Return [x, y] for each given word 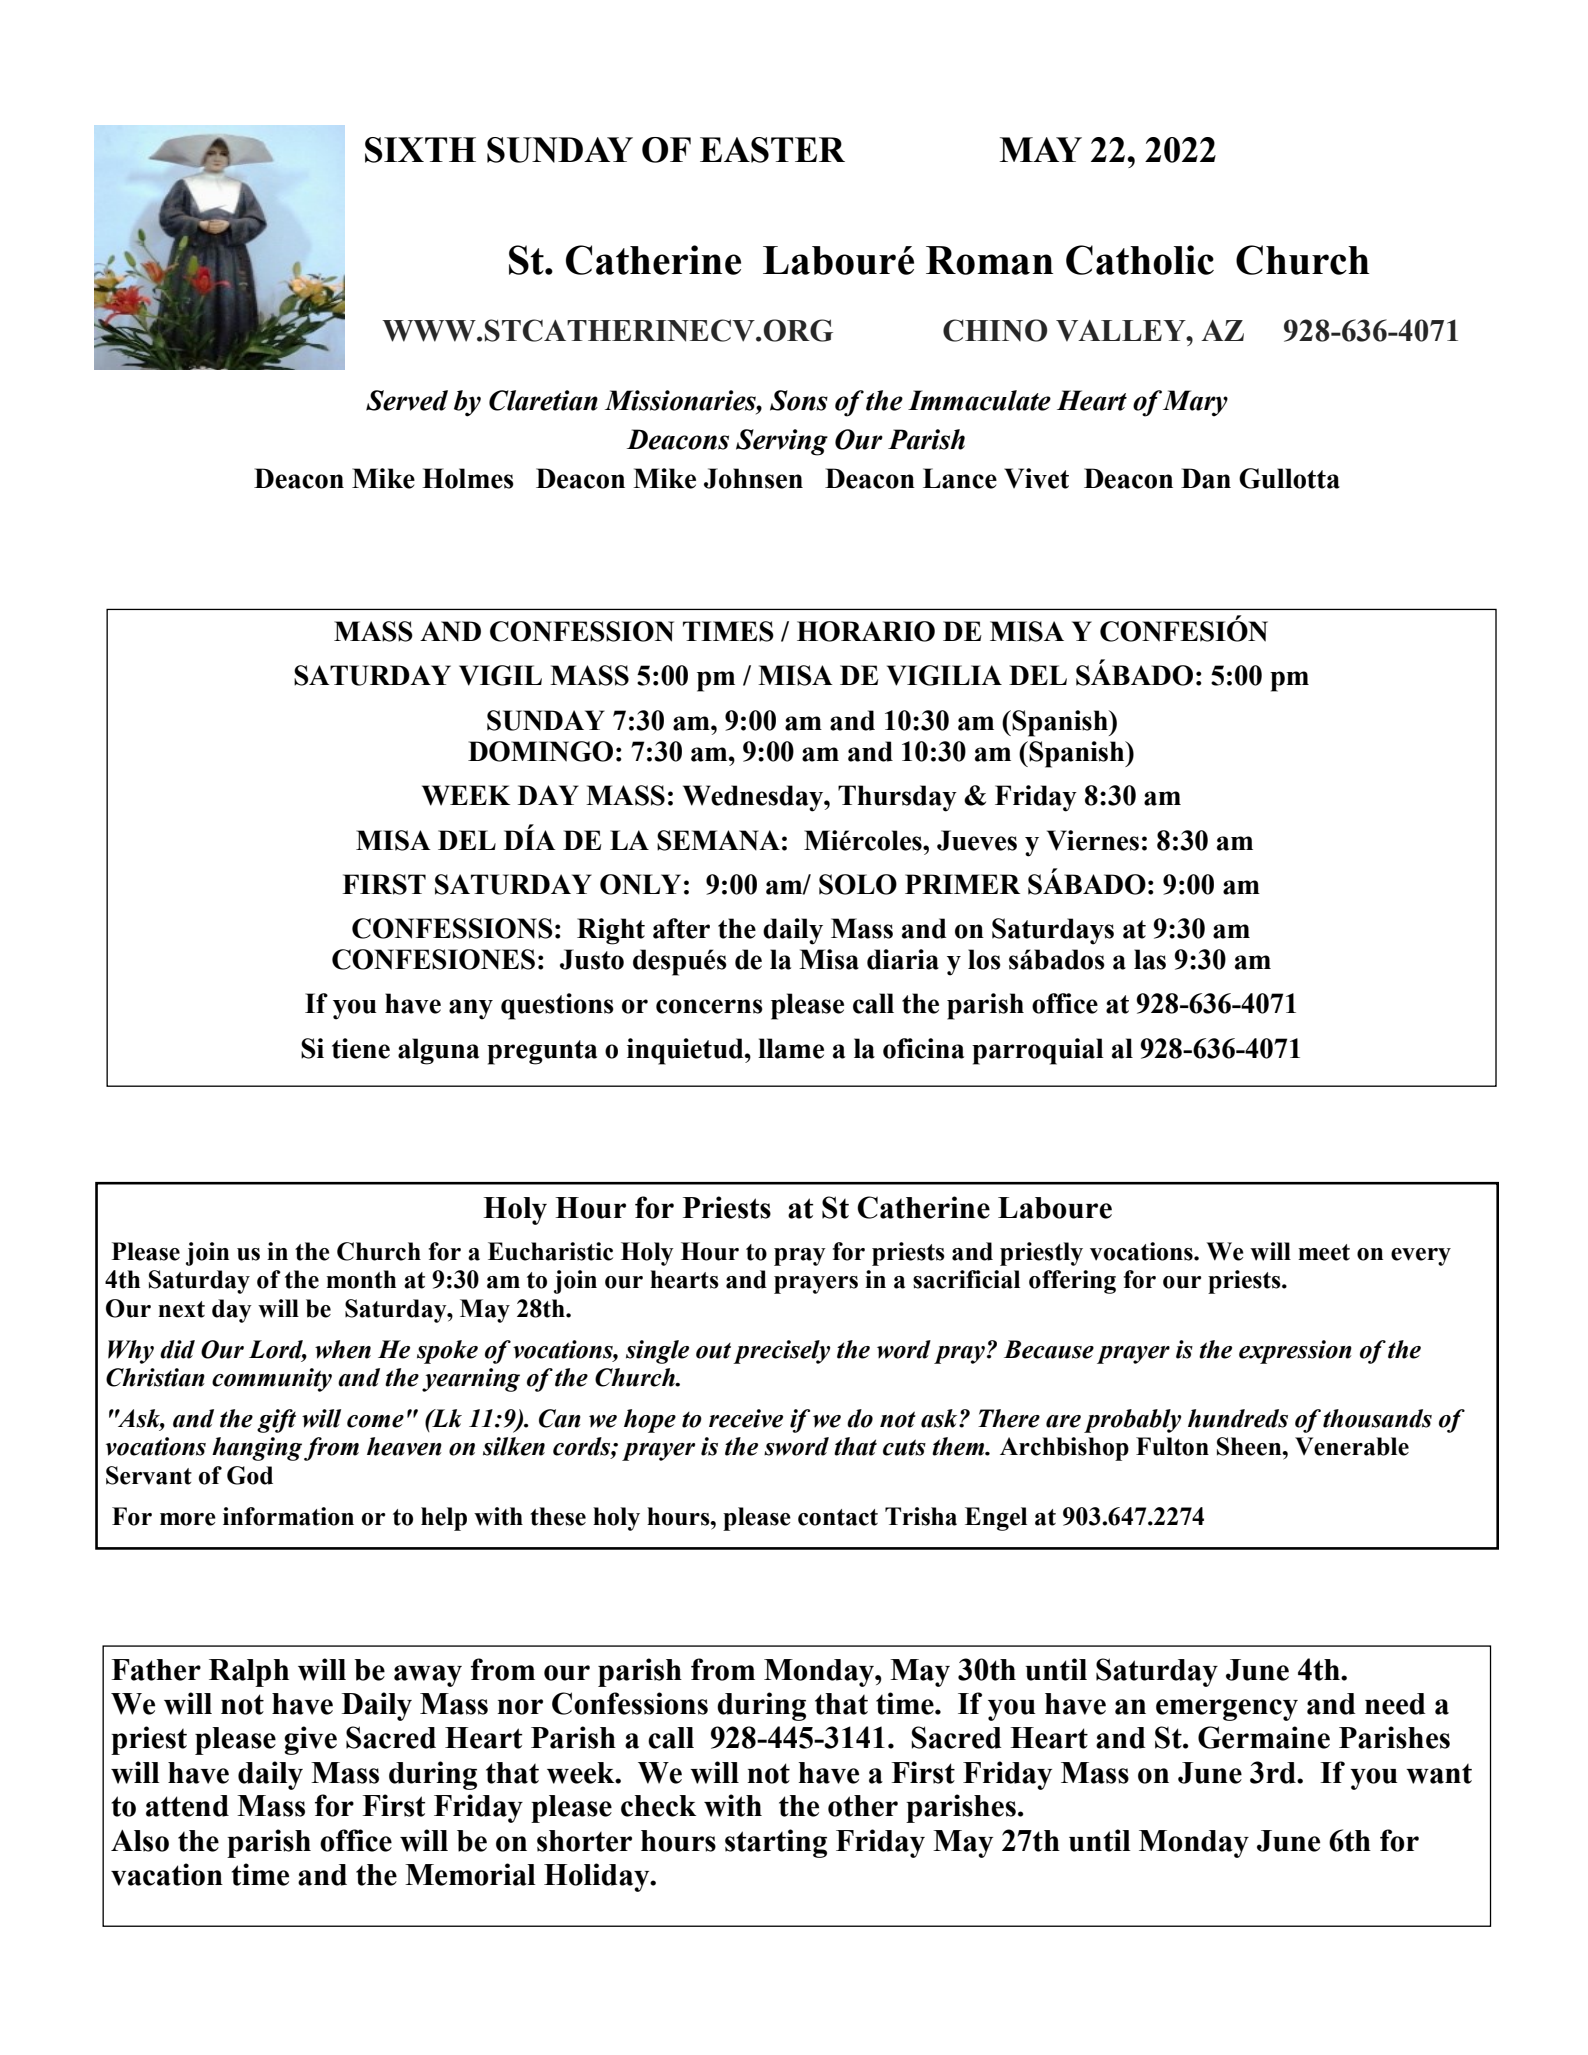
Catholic [1140, 260]
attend [187, 1806]
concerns [709, 1006]
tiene [361, 1048]
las [1150, 959]
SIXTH [420, 150]
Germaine [1264, 1737]
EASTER [772, 150]
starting [776, 1843]
